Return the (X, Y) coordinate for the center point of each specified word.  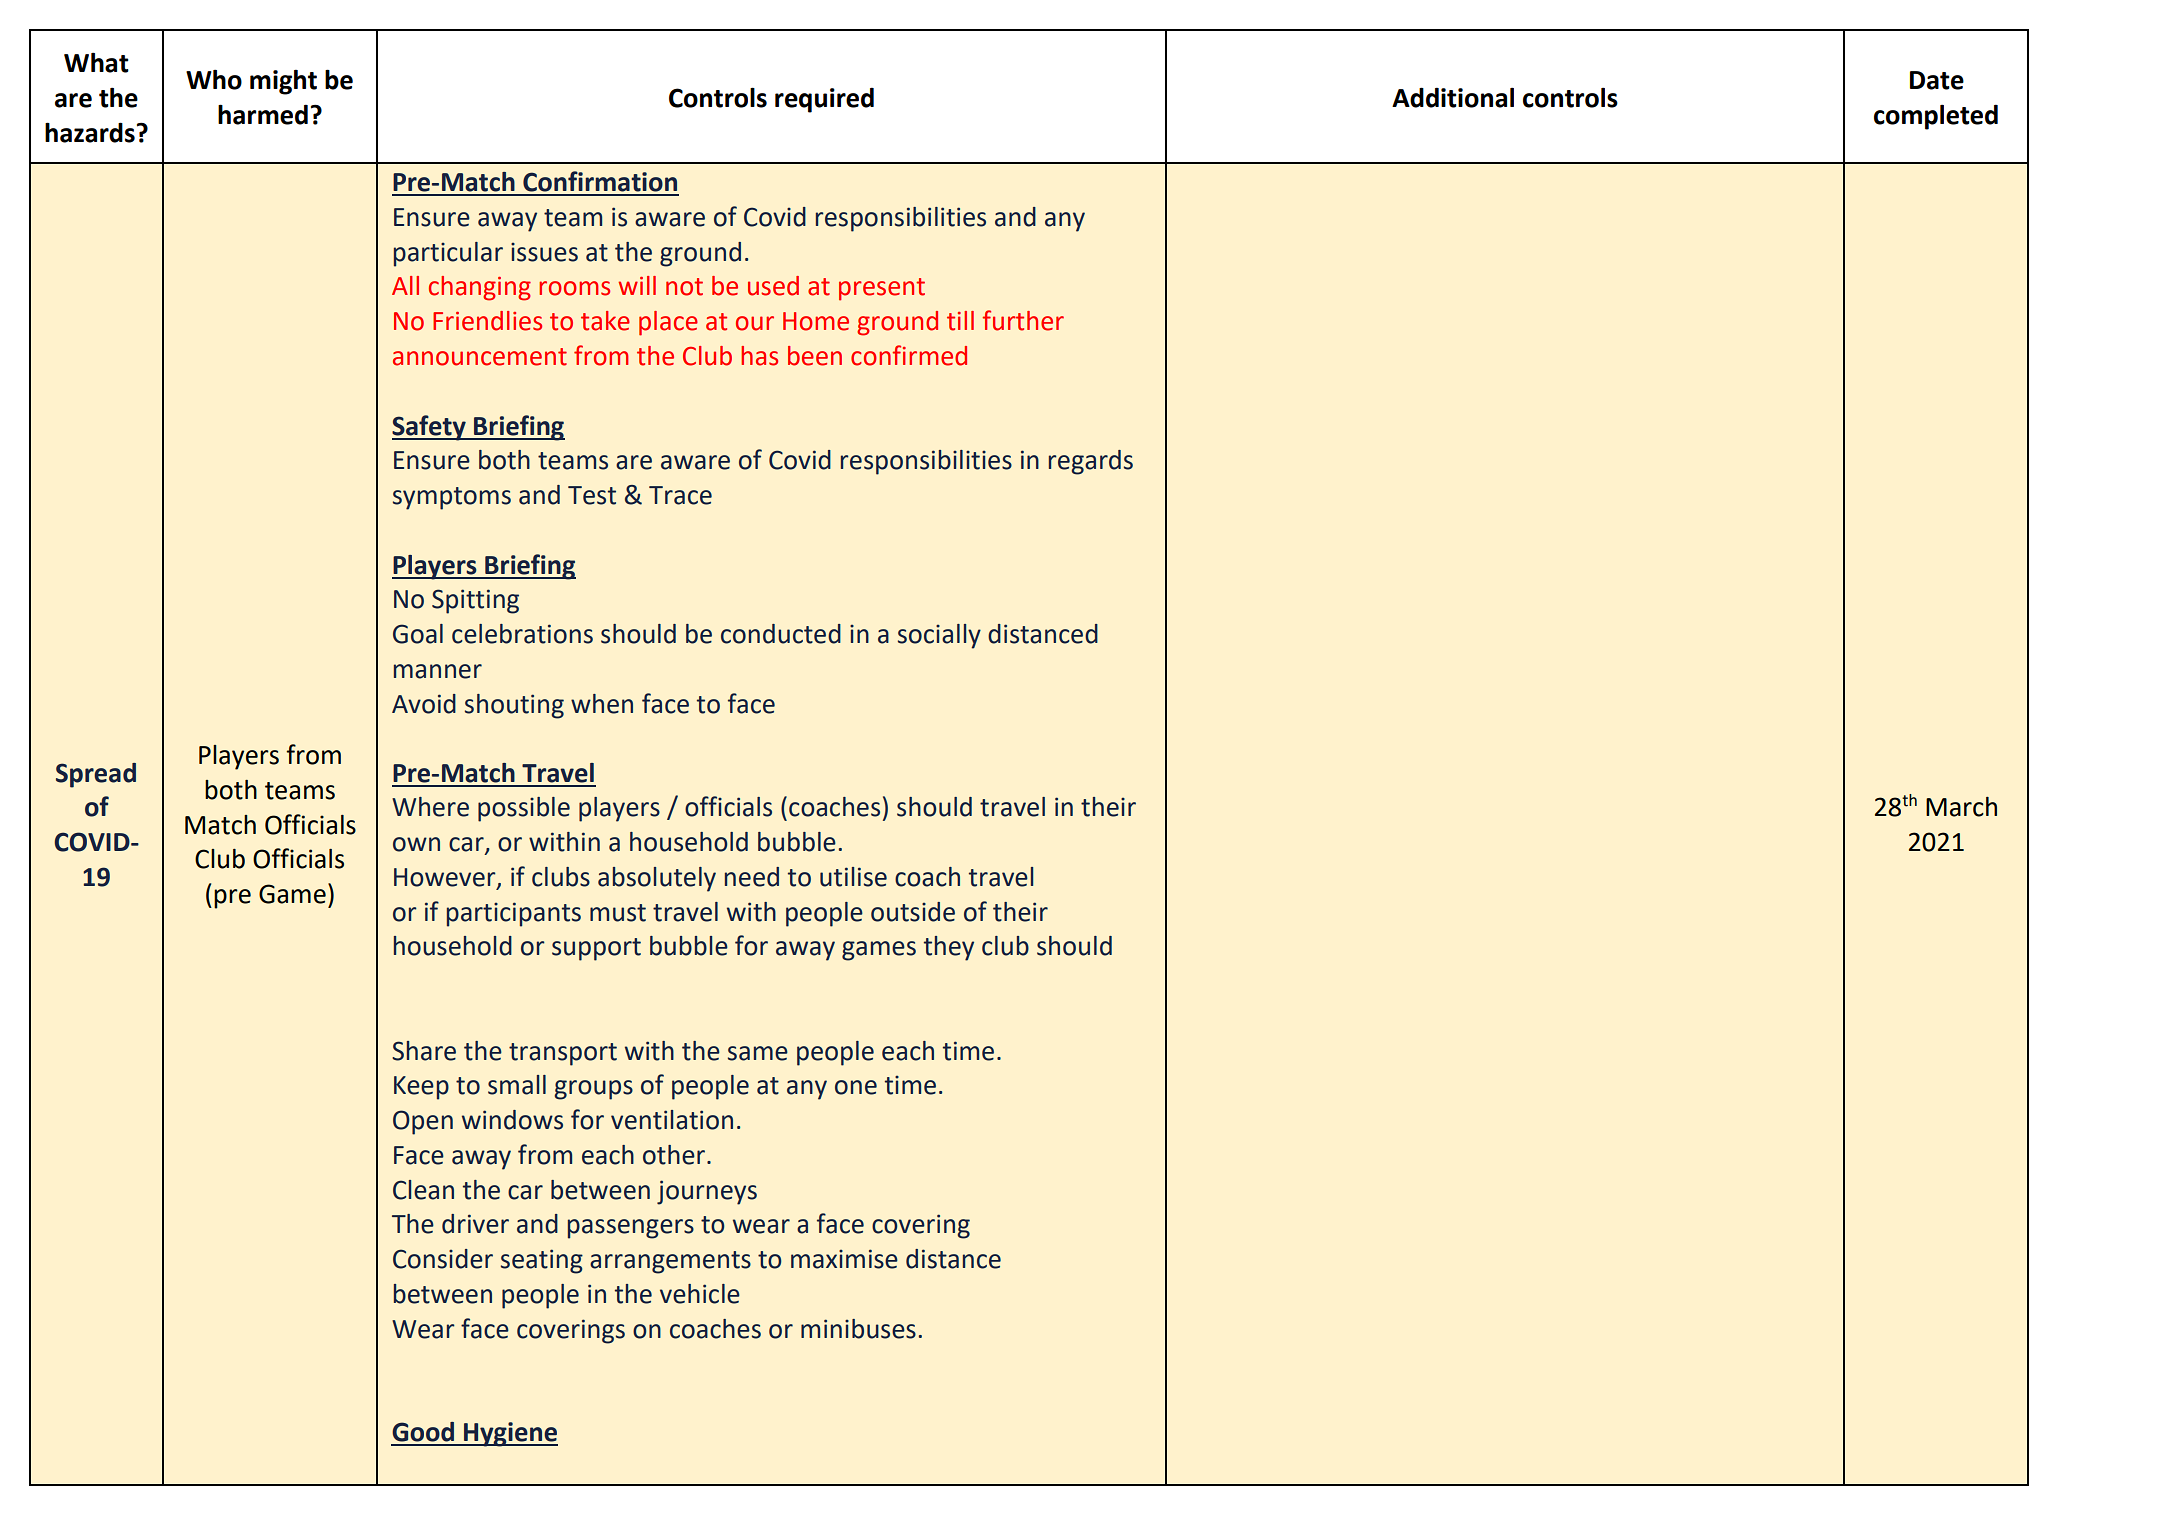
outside (913, 912)
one (856, 1087)
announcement (480, 357)
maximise (844, 1259)
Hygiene (510, 1434)
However (446, 878)
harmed (263, 114)
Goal (418, 634)
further (1023, 320)
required (824, 100)
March (1961, 807)
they (949, 948)
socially (939, 636)
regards (1091, 462)
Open (423, 1122)
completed (1936, 117)
